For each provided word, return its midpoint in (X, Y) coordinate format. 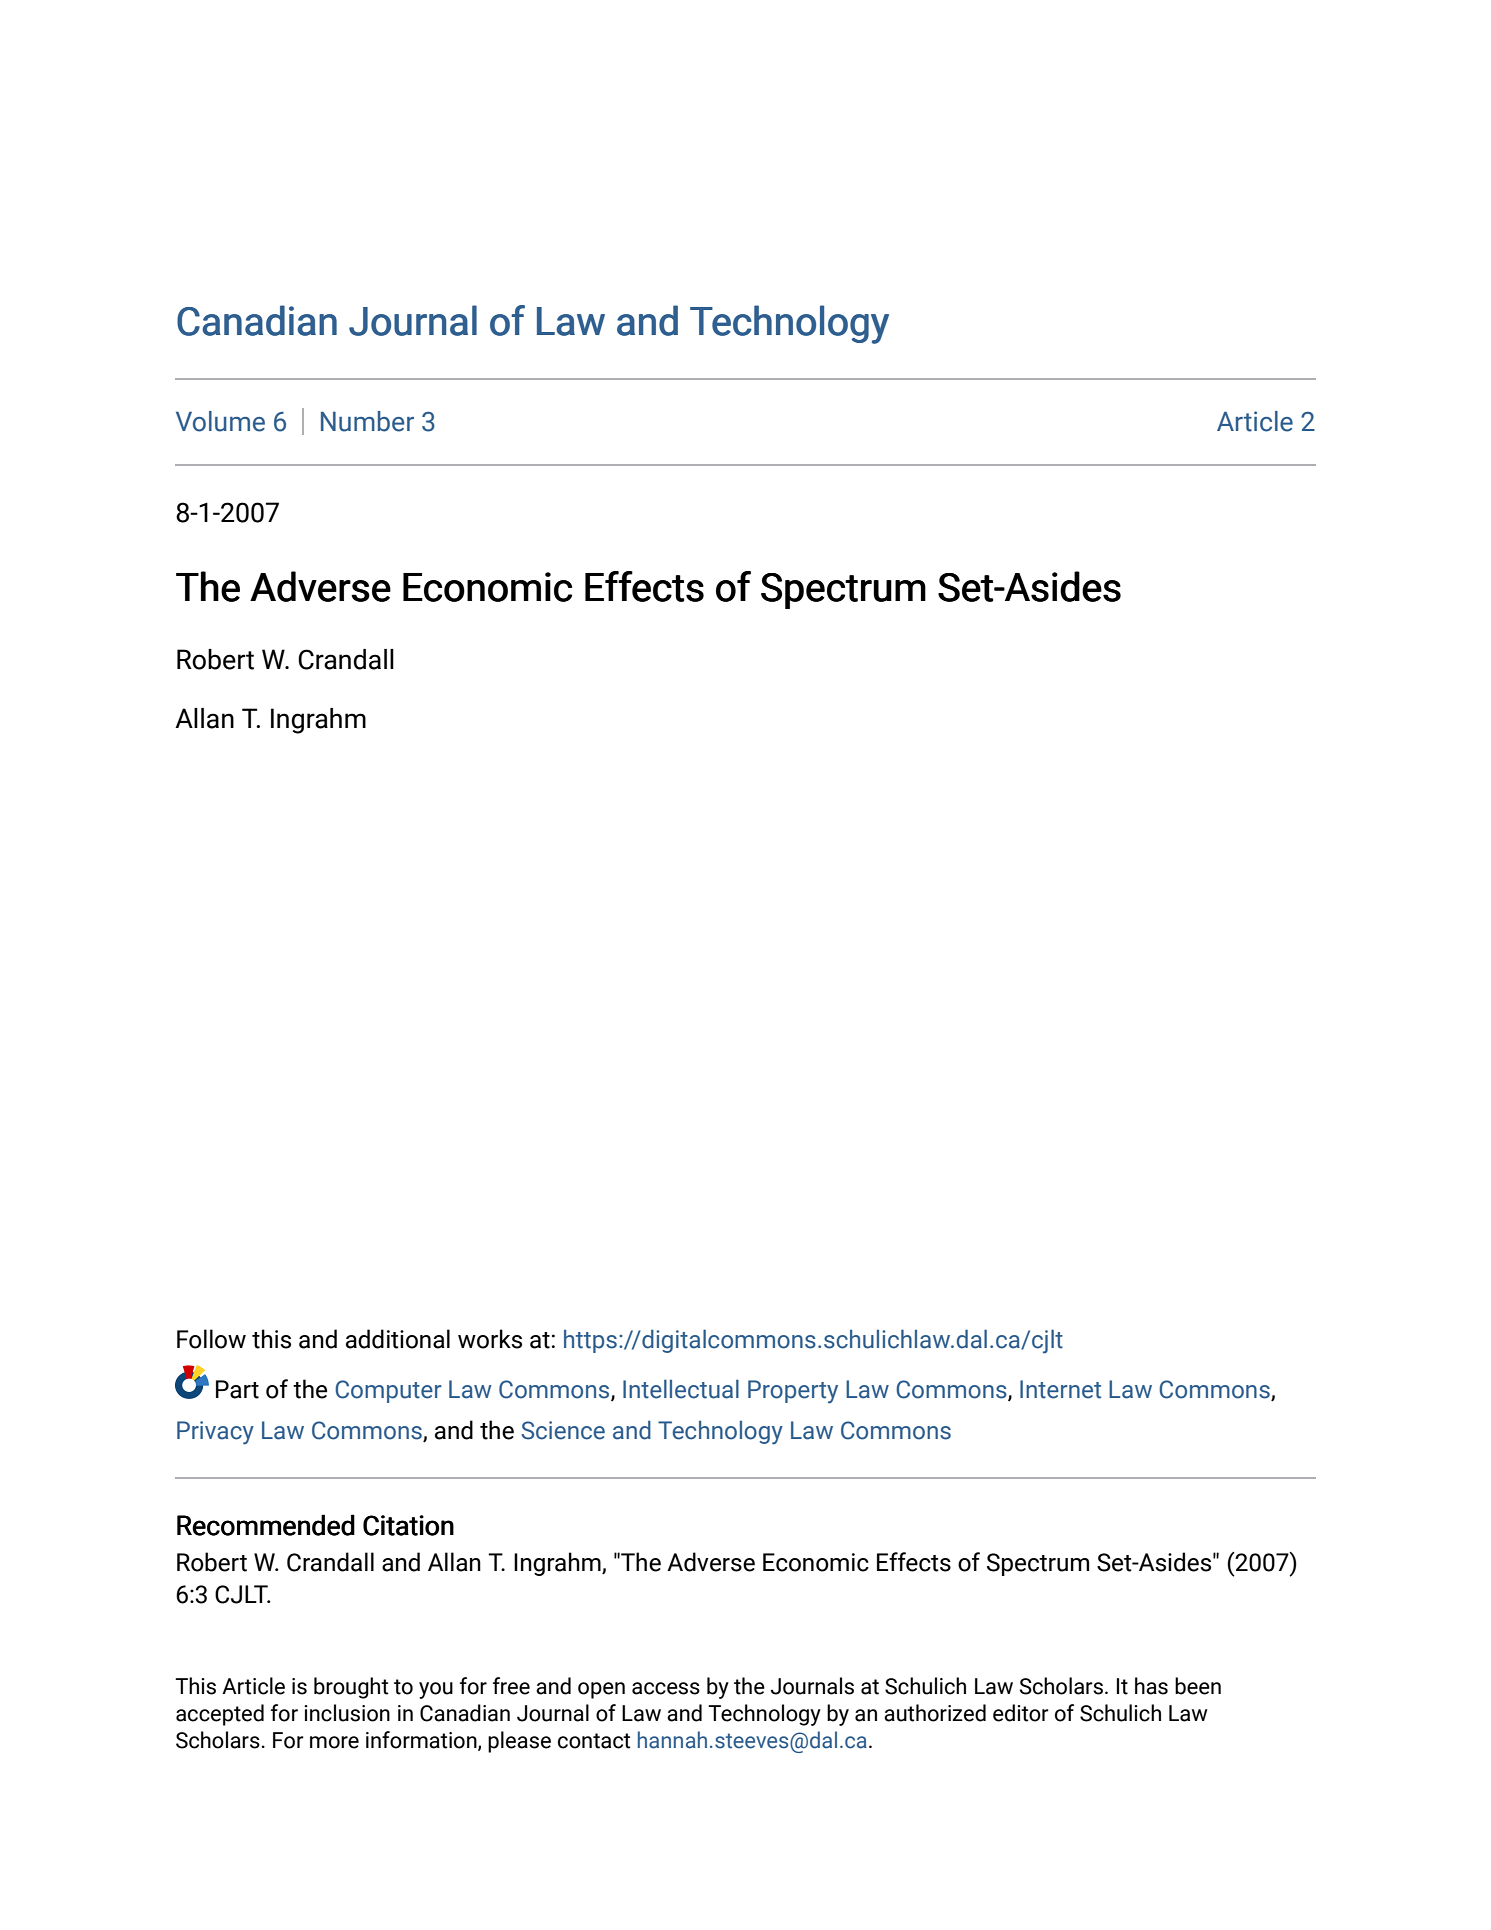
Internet (1060, 1389)
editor (1021, 1713)
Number (367, 421)
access (666, 1688)
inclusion (347, 1713)
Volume (220, 421)
